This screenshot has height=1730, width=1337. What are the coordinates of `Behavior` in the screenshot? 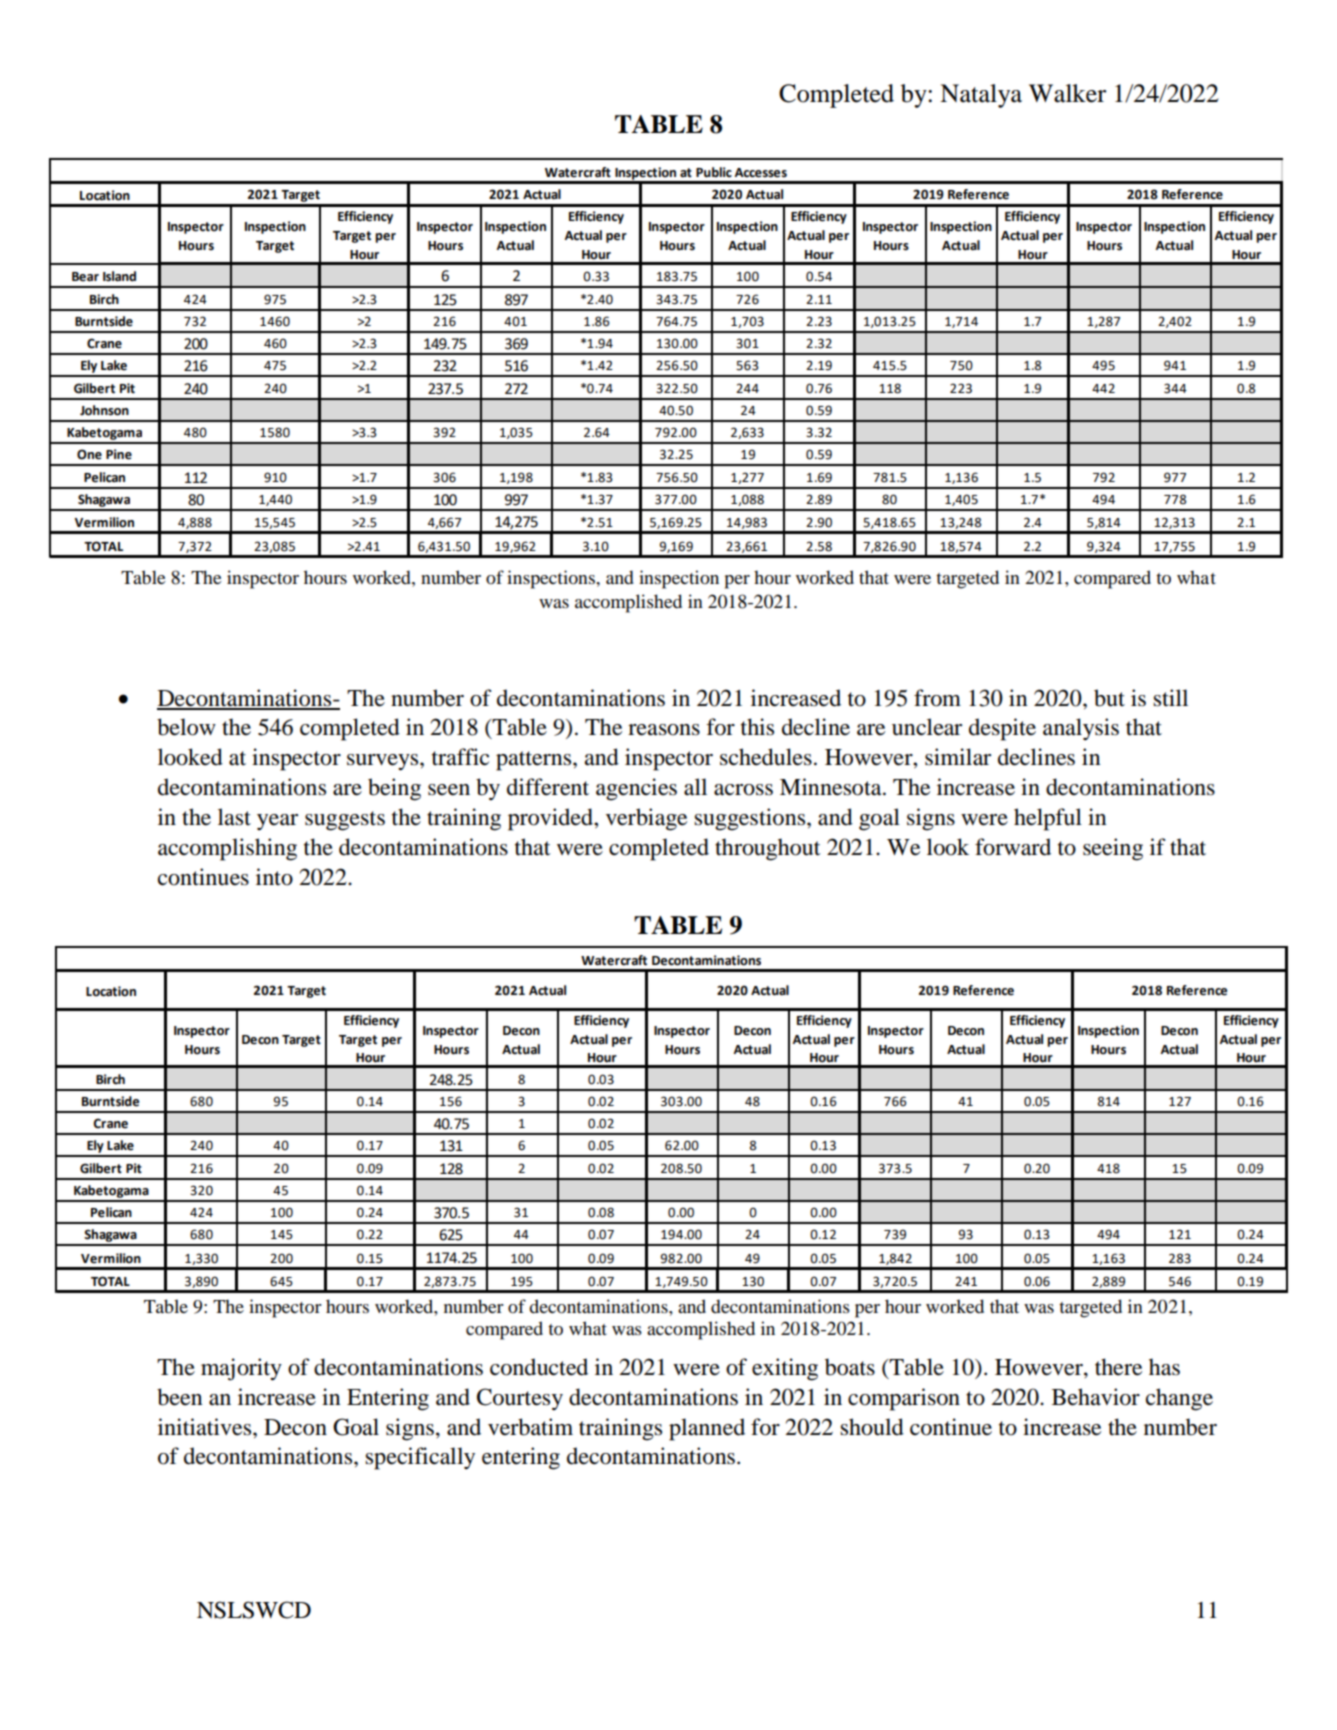 It's located at (1096, 1397).
